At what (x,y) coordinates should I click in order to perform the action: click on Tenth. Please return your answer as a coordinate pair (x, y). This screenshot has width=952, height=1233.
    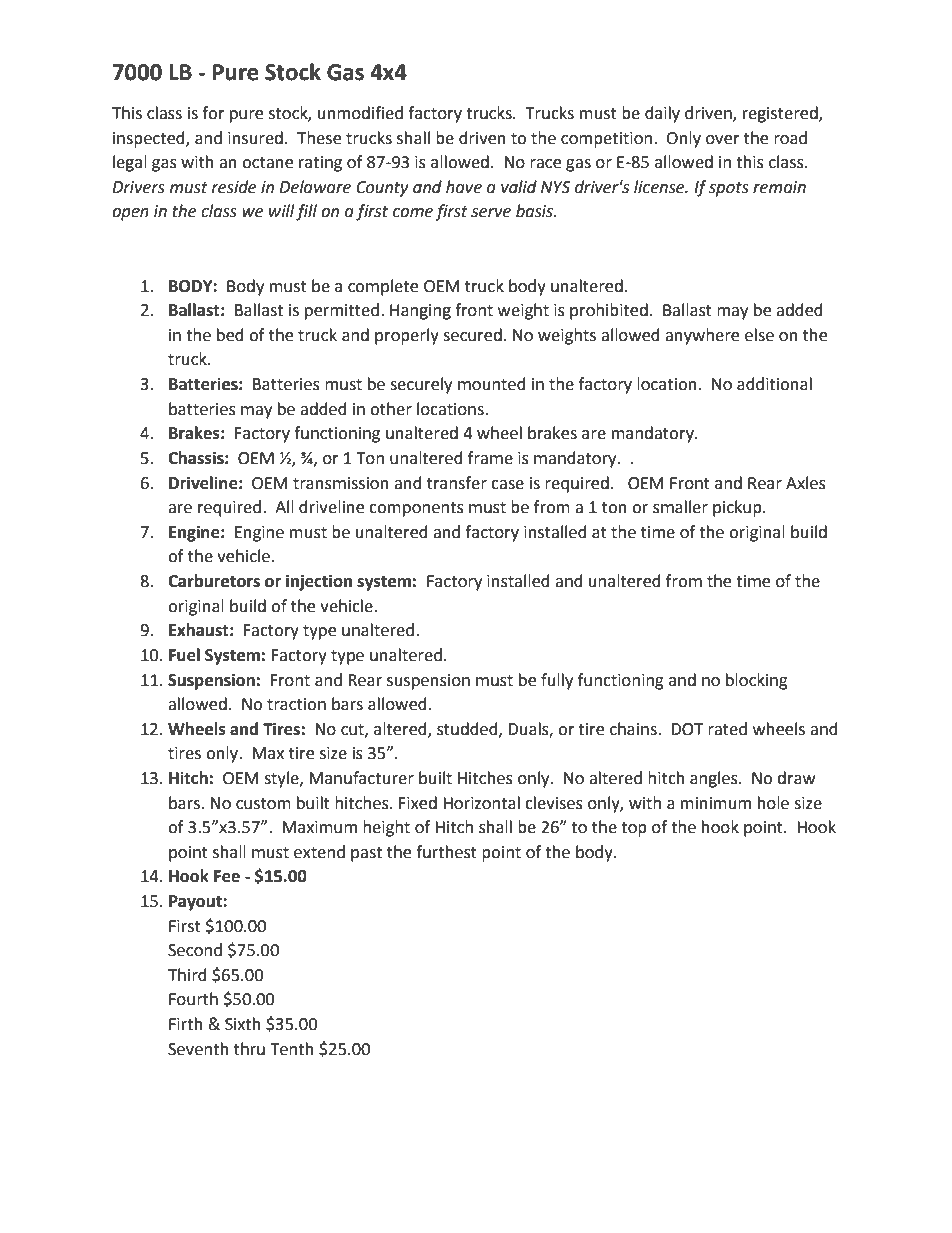
    Looking at the image, I should click on (292, 1049).
